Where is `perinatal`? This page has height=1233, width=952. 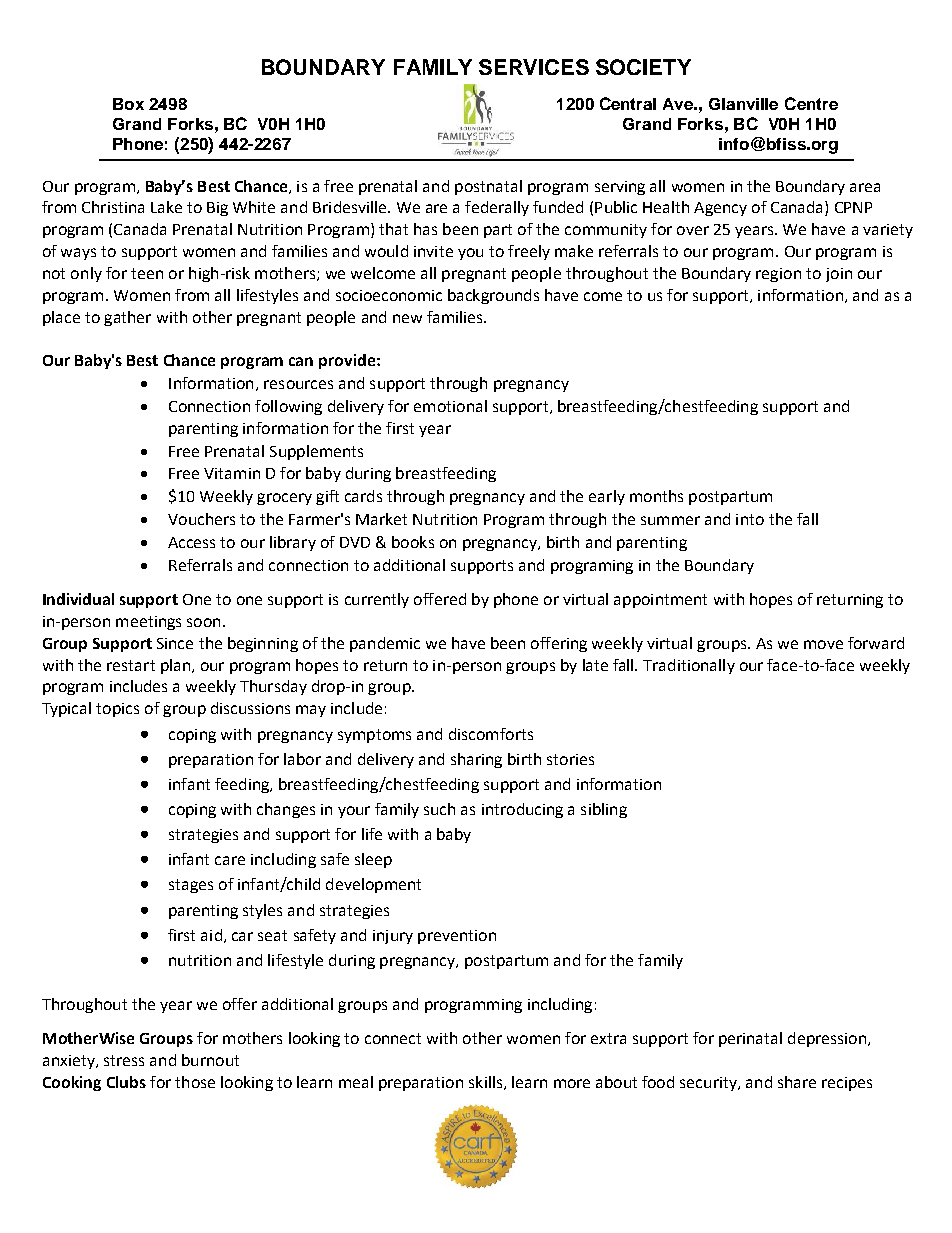
perinatal is located at coordinates (750, 1039).
